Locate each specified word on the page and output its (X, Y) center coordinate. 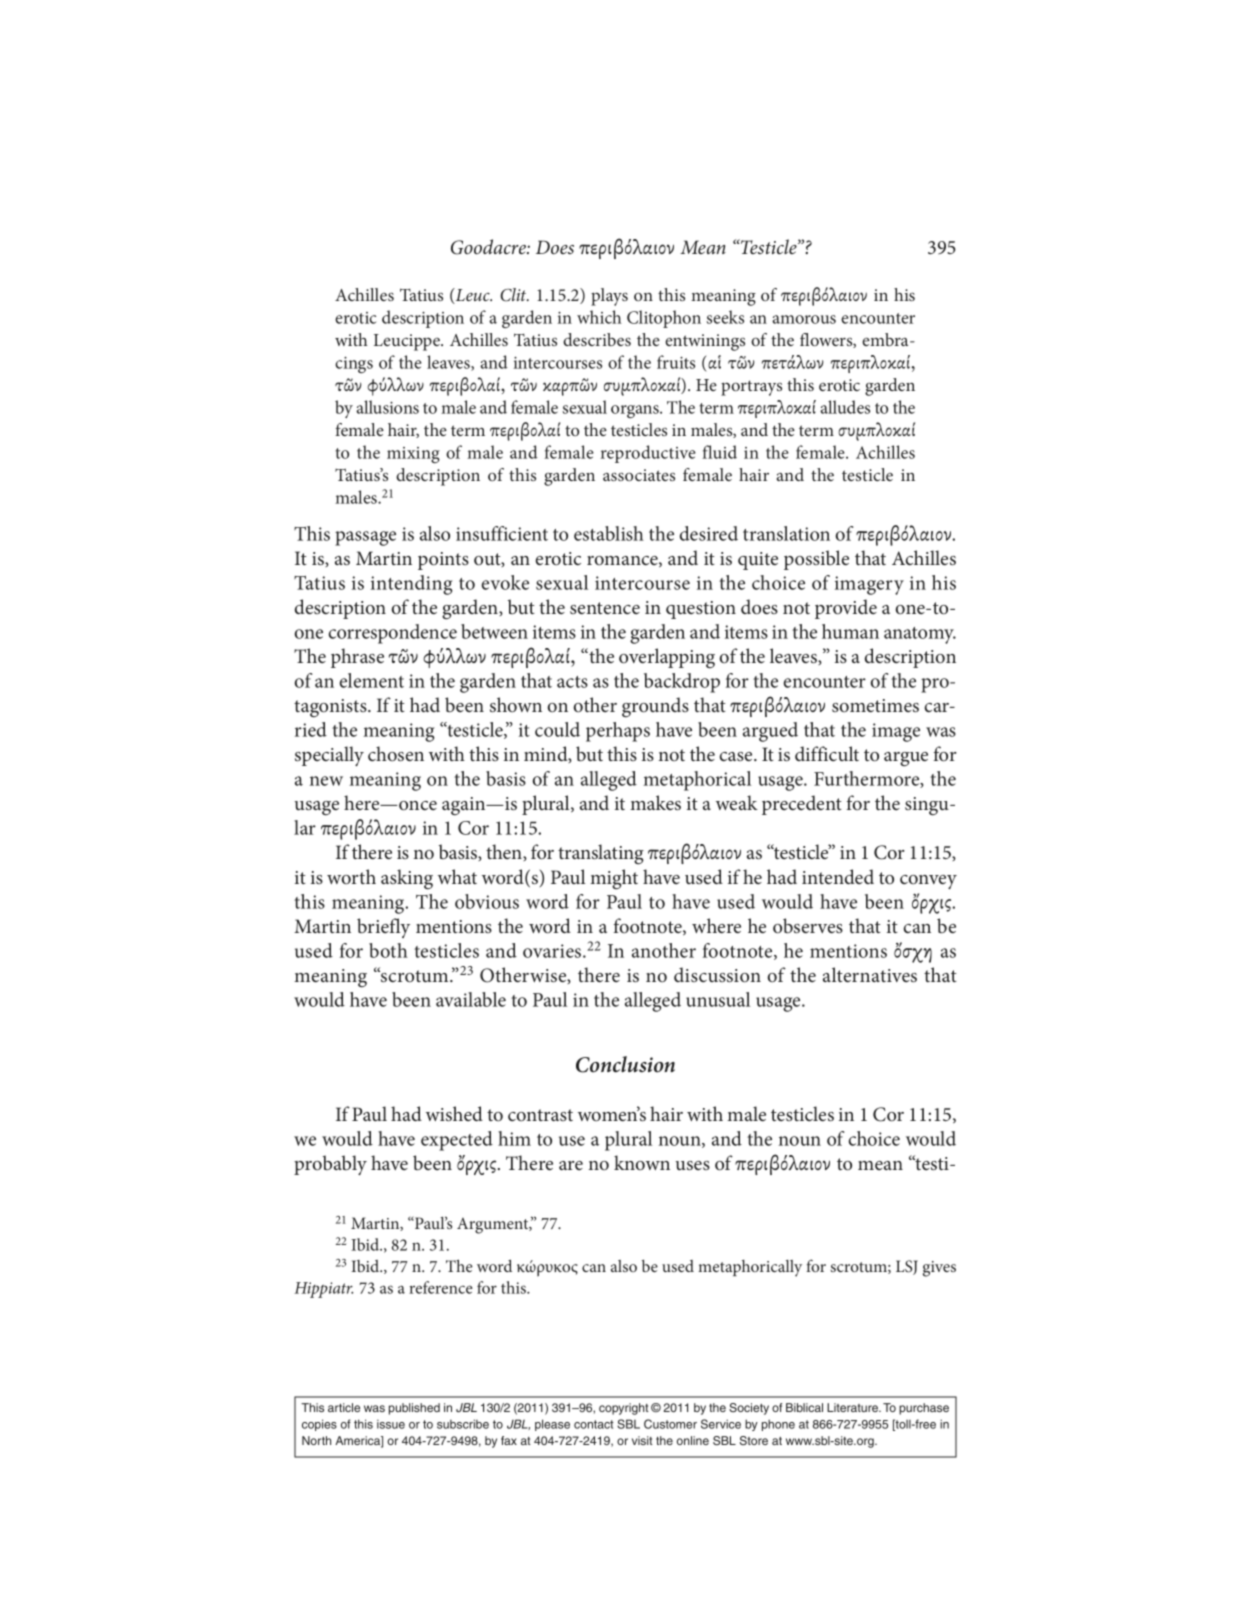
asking (407, 879)
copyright (624, 1409)
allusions (387, 407)
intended (838, 876)
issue (391, 1424)
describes (597, 339)
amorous (804, 319)
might (614, 879)
